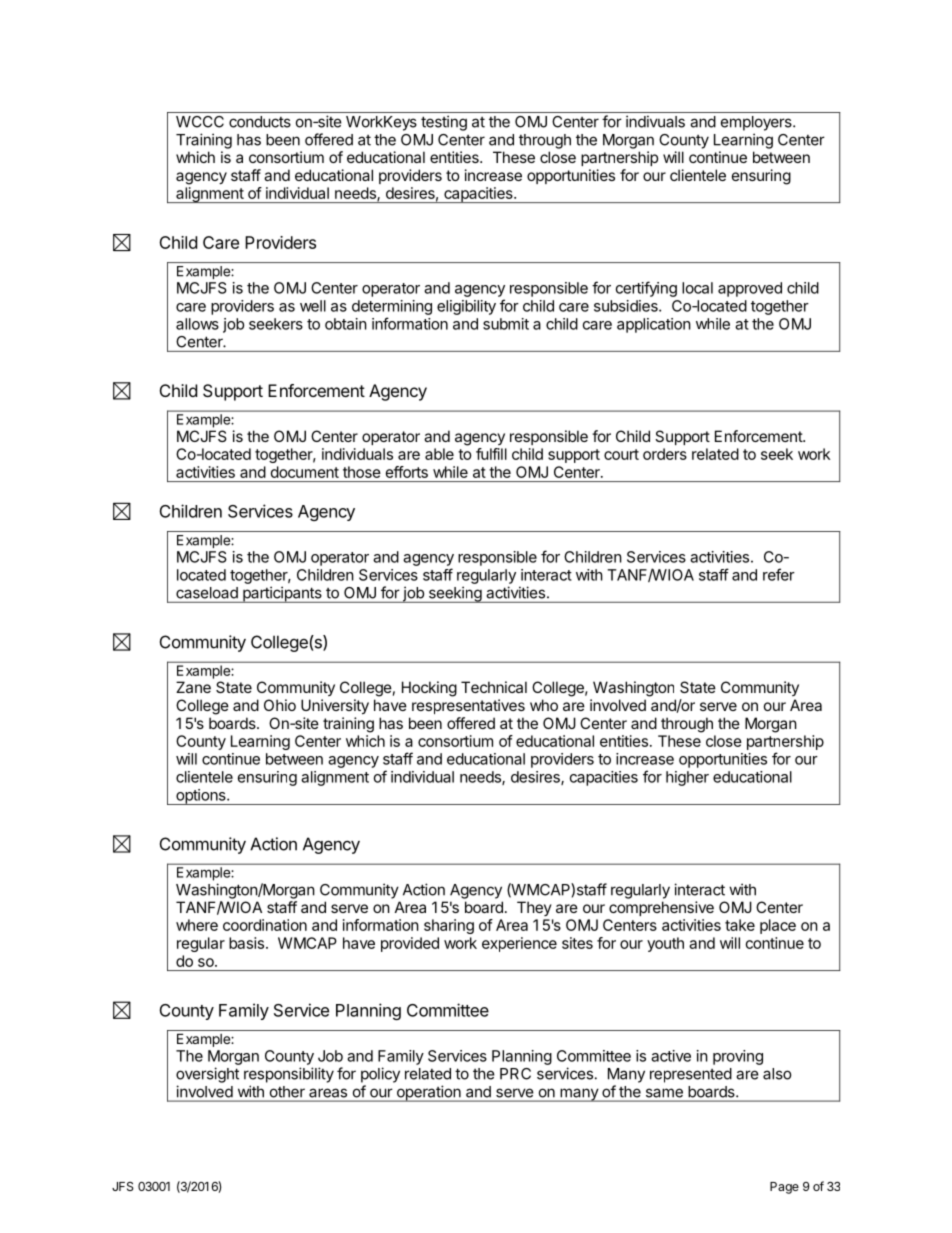  I want to click on application, so click(654, 325).
